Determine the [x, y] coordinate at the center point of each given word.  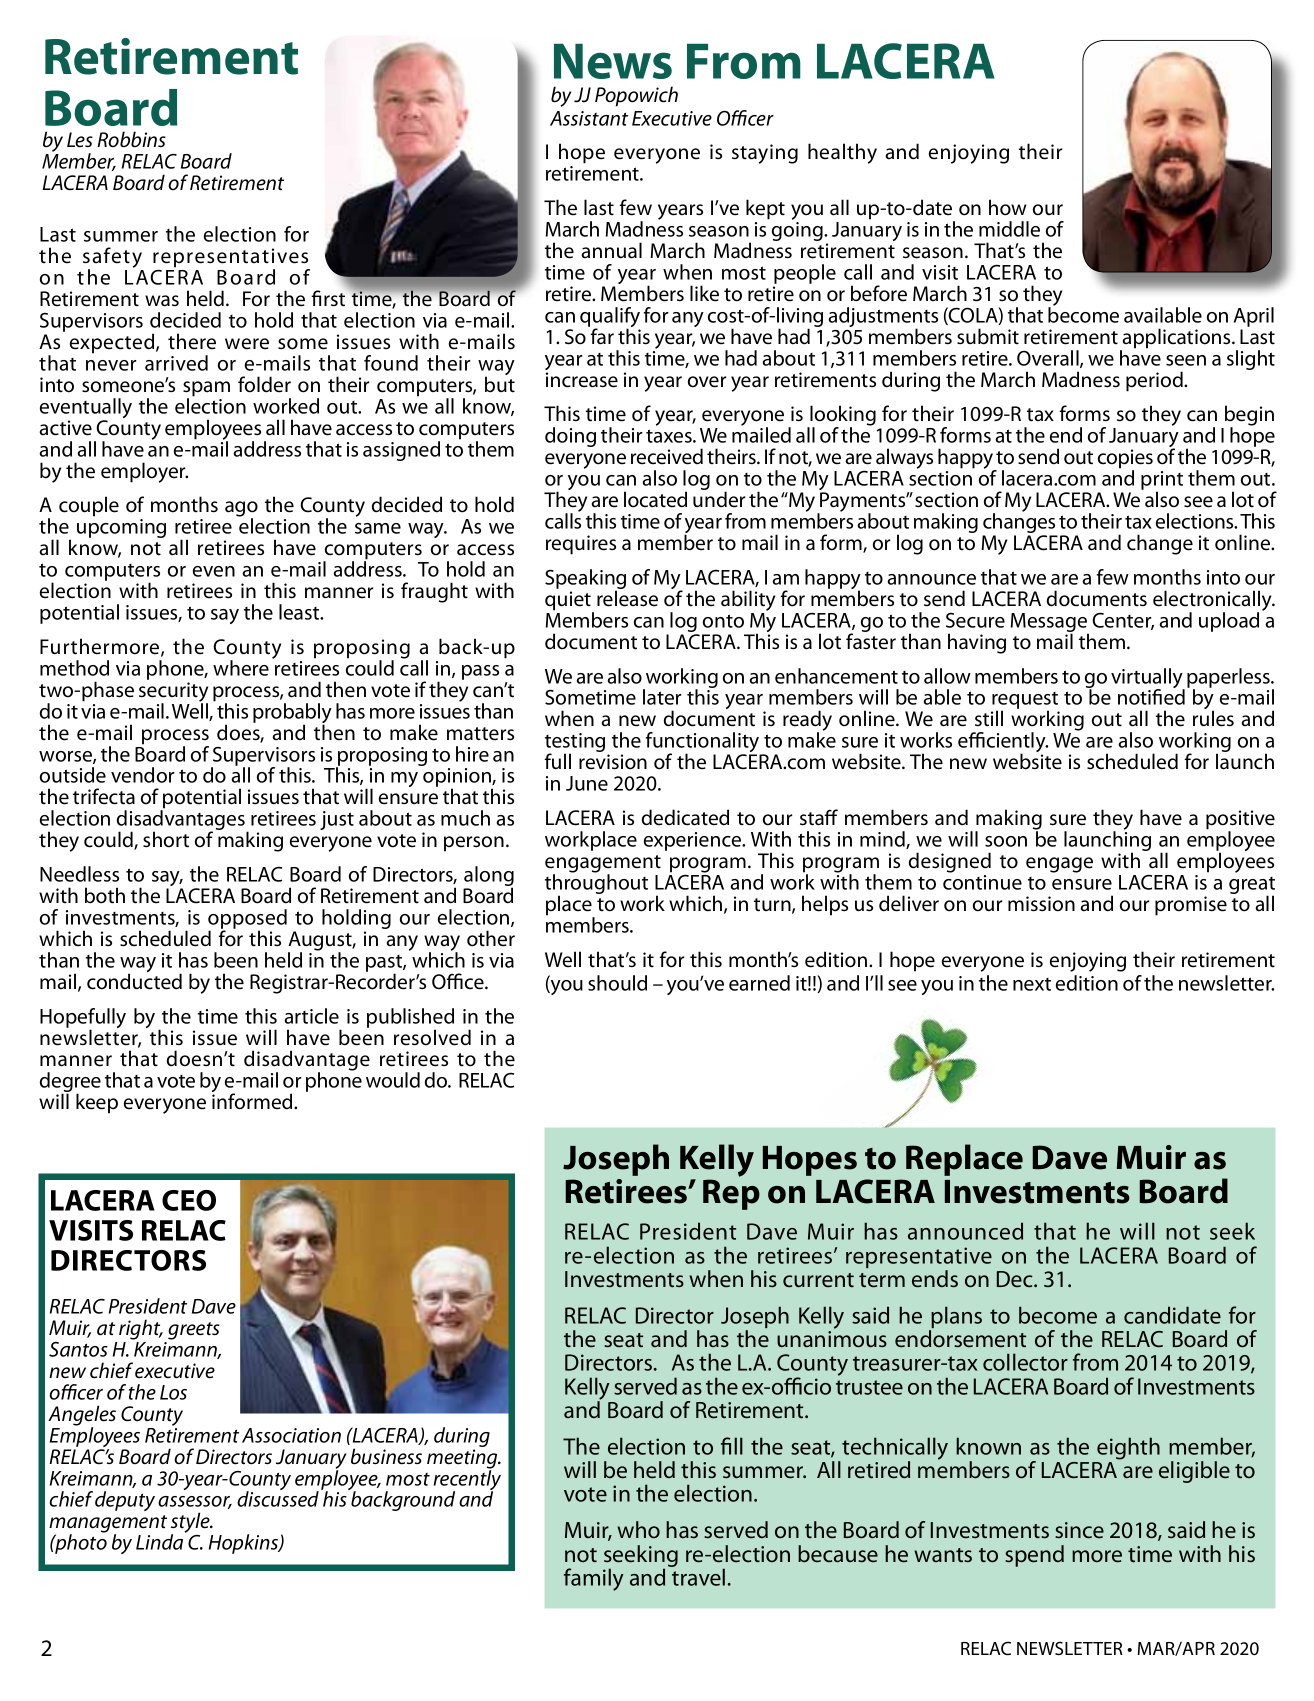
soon [1006, 841]
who [638, 1529]
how [1007, 207]
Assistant [589, 118]
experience [694, 841]
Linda [161, 1541]
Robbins [131, 139]
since [1079, 1530]
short [166, 839]
